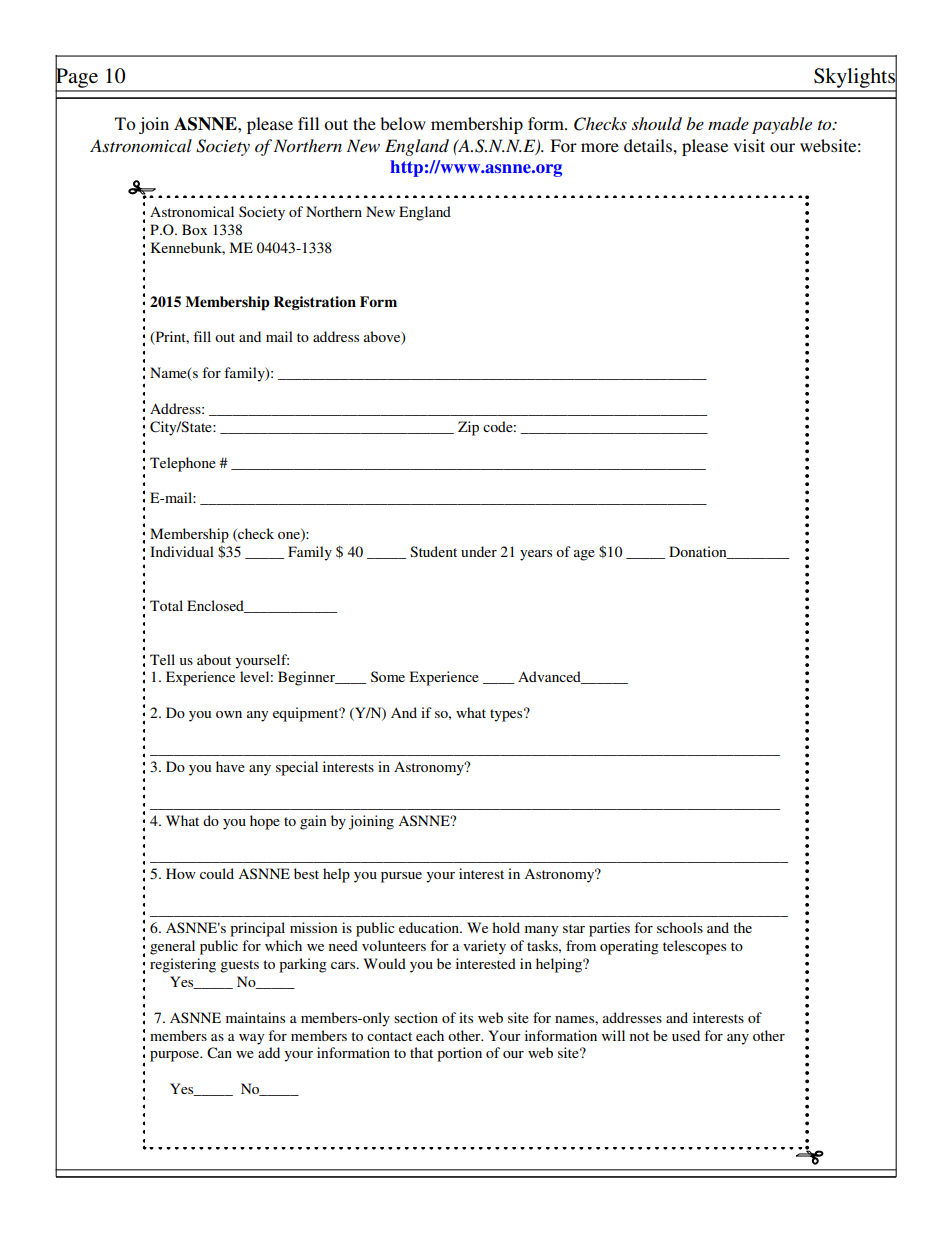 Image resolution: width=952 pixels, height=1233 pixels. What do you see at coordinates (251, 1039) in the page?
I see `way` at bounding box center [251, 1039].
